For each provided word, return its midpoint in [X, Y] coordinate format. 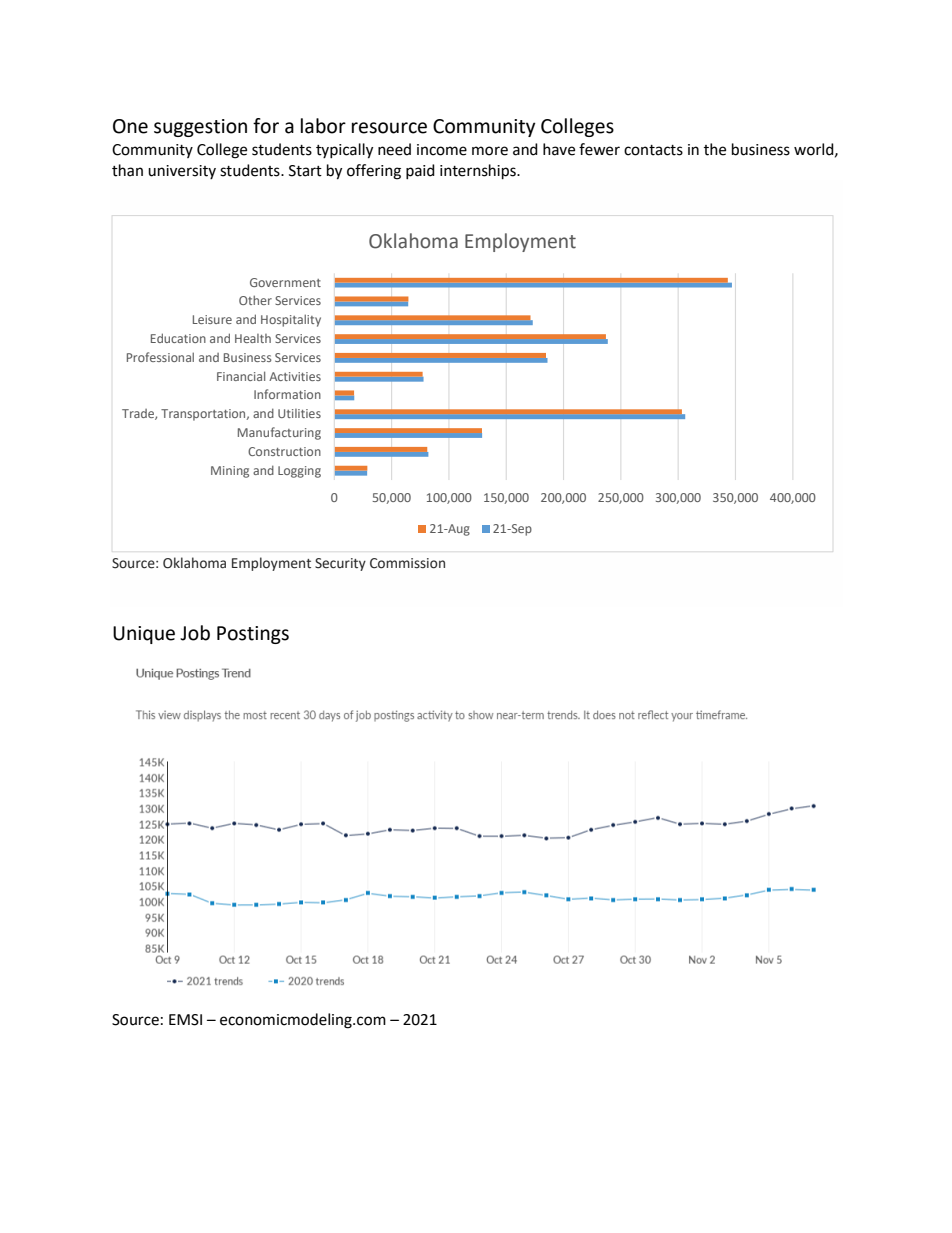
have [559, 149]
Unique [144, 635]
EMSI [185, 1020]
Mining [230, 472]
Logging [299, 472]
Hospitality [291, 320]
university [182, 172]
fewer [599, 149]
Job [195, 633]
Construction [284, 451]
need [394, 149]
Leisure [212, 319]
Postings [253, 635]
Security [340, 564]
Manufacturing [279, 433]
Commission [407, 563]
